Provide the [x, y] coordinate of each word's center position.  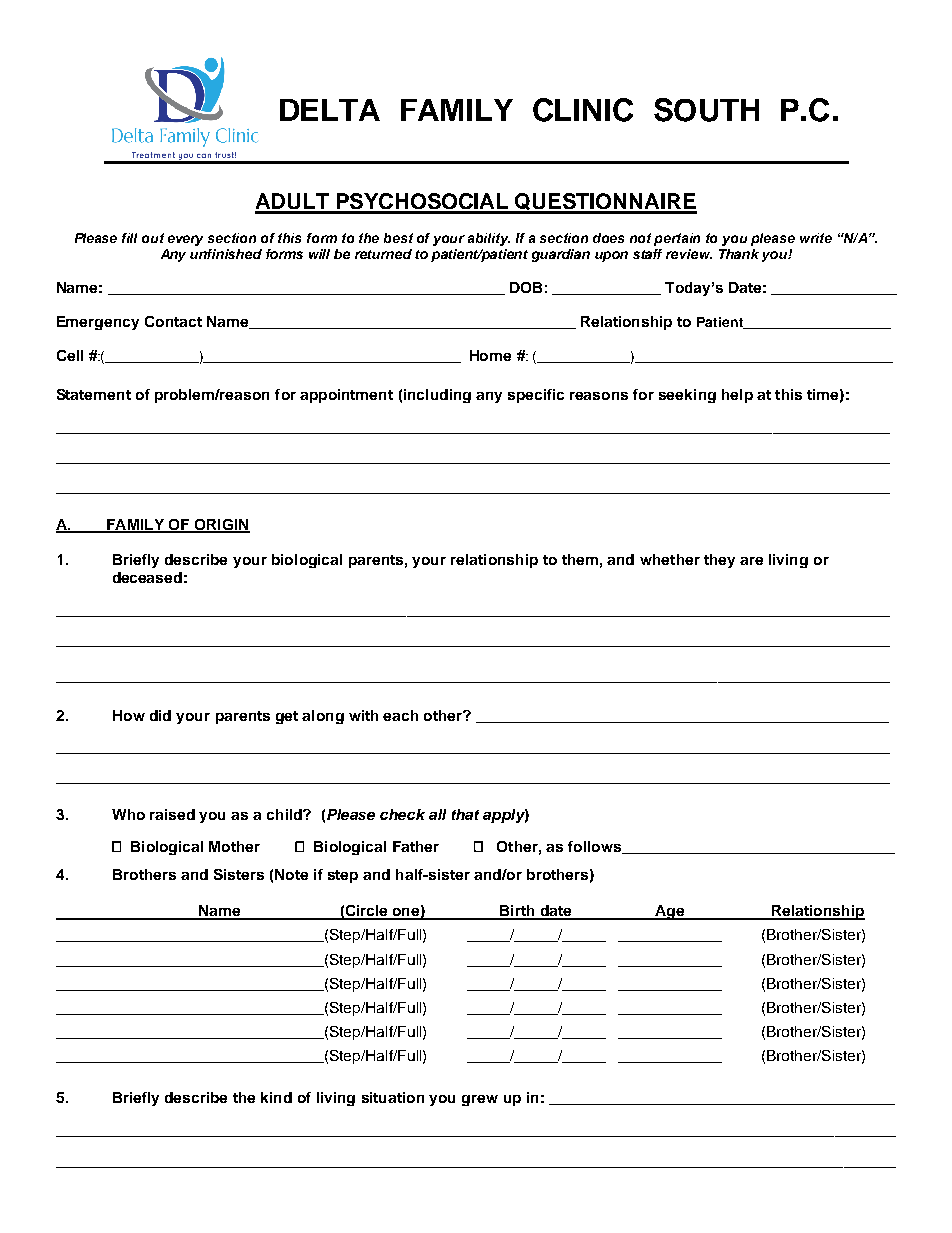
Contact [173, 321]
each [400, 715]
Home [490, 355]
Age [669, 912]
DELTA [330, 110]
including [437, 396]
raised [172, 814]
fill [129, 238]
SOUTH [706, 110]
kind [276, 1097]
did [160, 715]
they [719, 561]
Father [416, 846]
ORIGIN [221, 525]
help [737, 396]
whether [670, 559]
